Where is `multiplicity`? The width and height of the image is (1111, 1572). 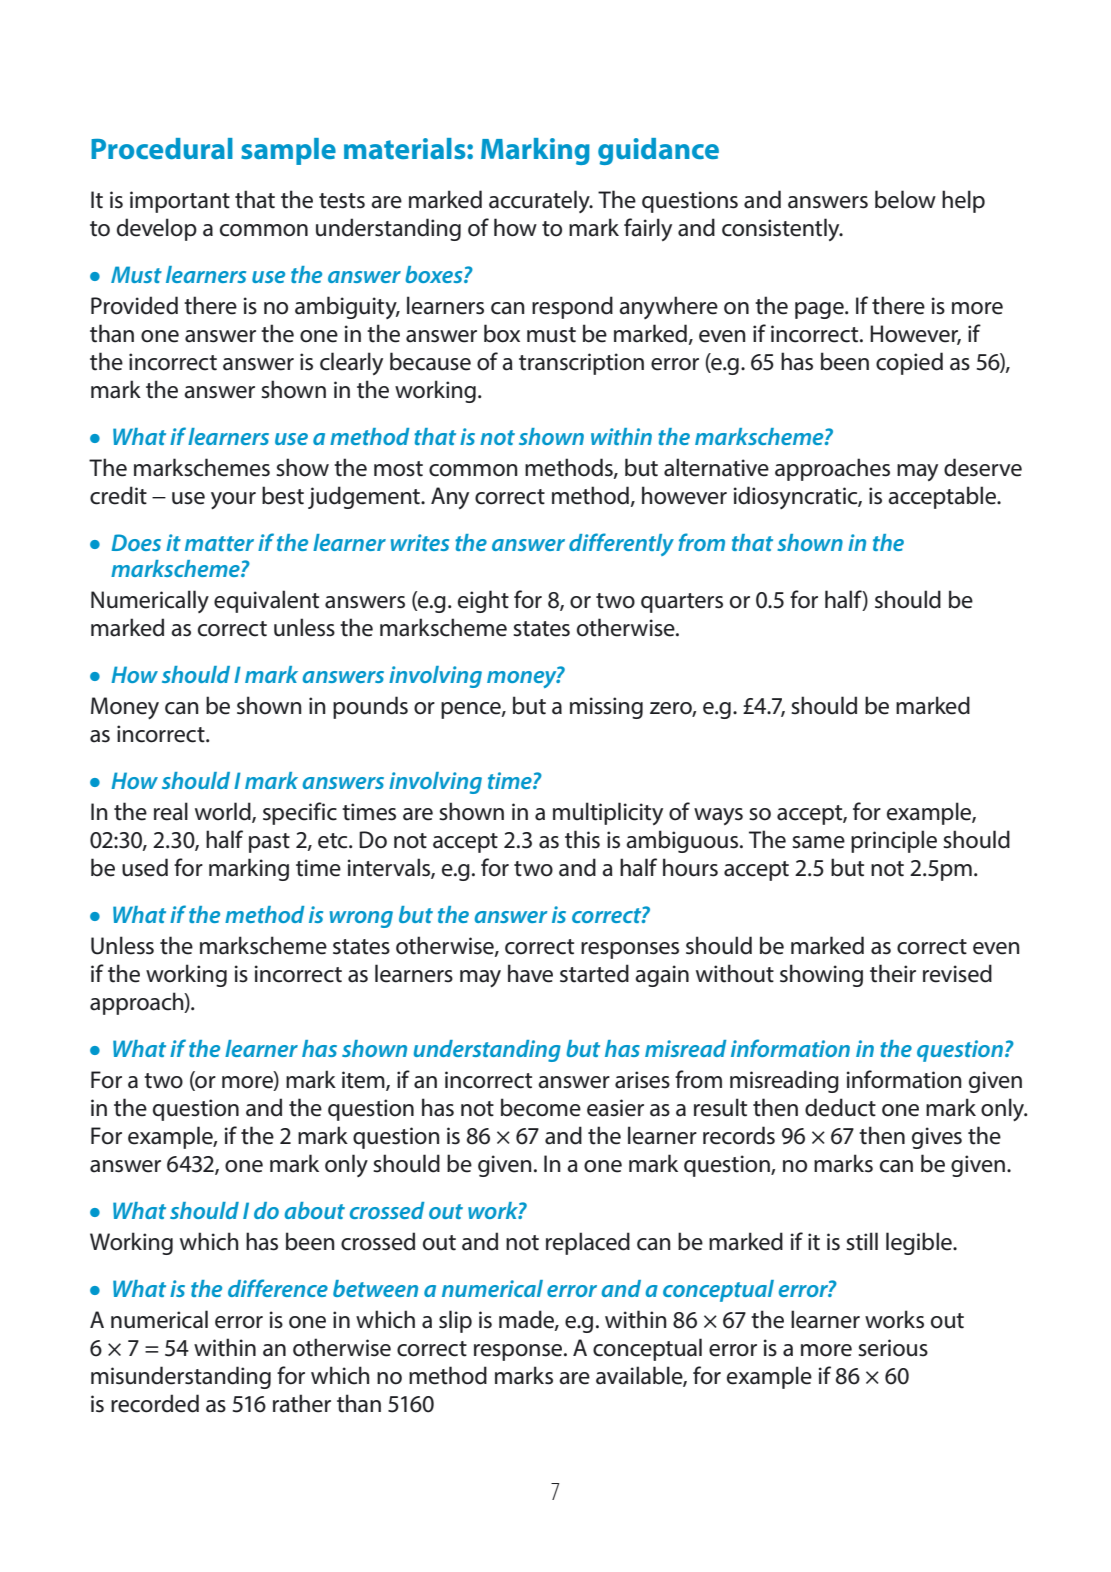
multiplicity is located at coordinates (608, 813).
